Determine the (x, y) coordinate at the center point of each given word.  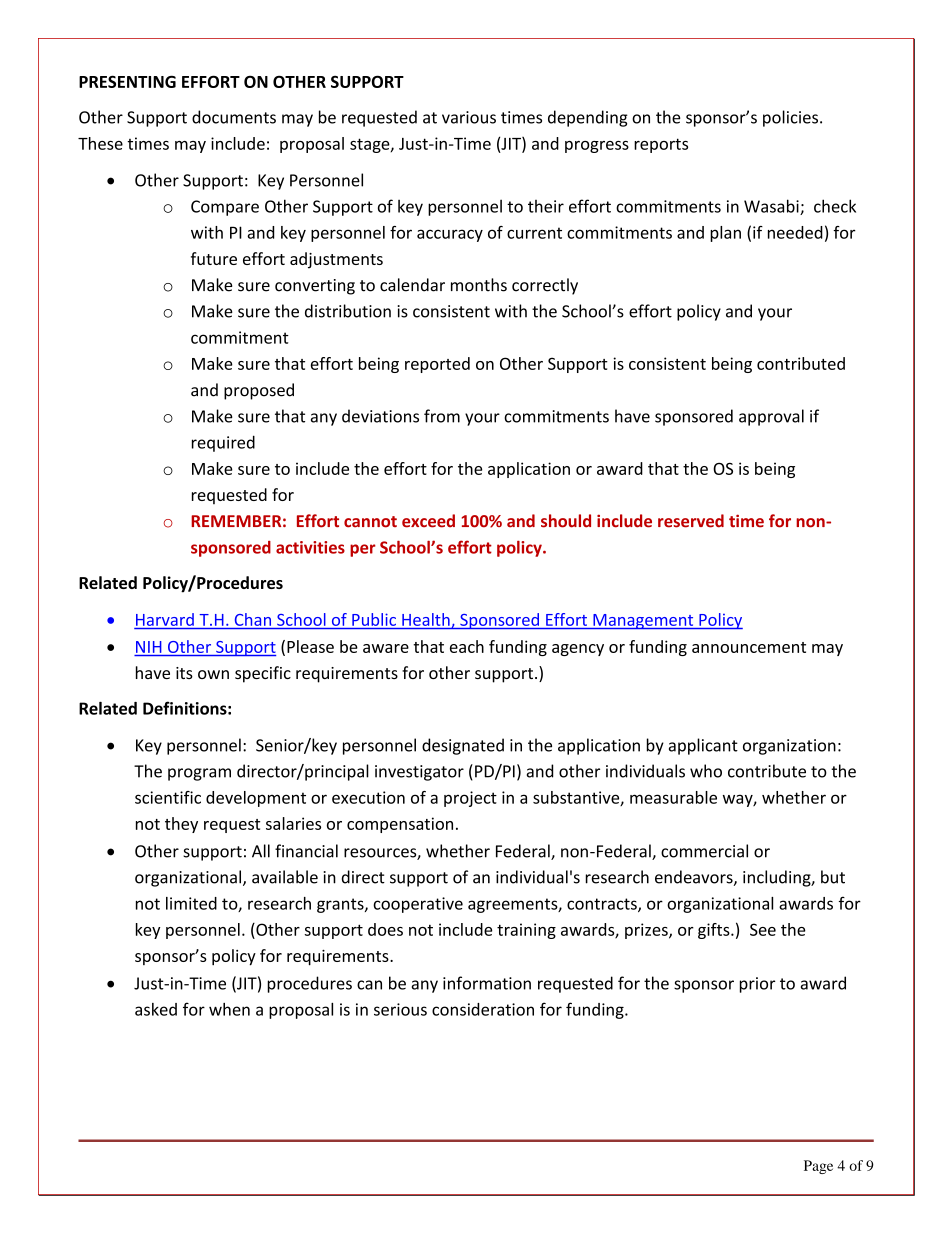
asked (156, 1009)
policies (792, 118)
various (469, 117)
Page (818, 1167)
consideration (483, 1009)
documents (234, 117)
